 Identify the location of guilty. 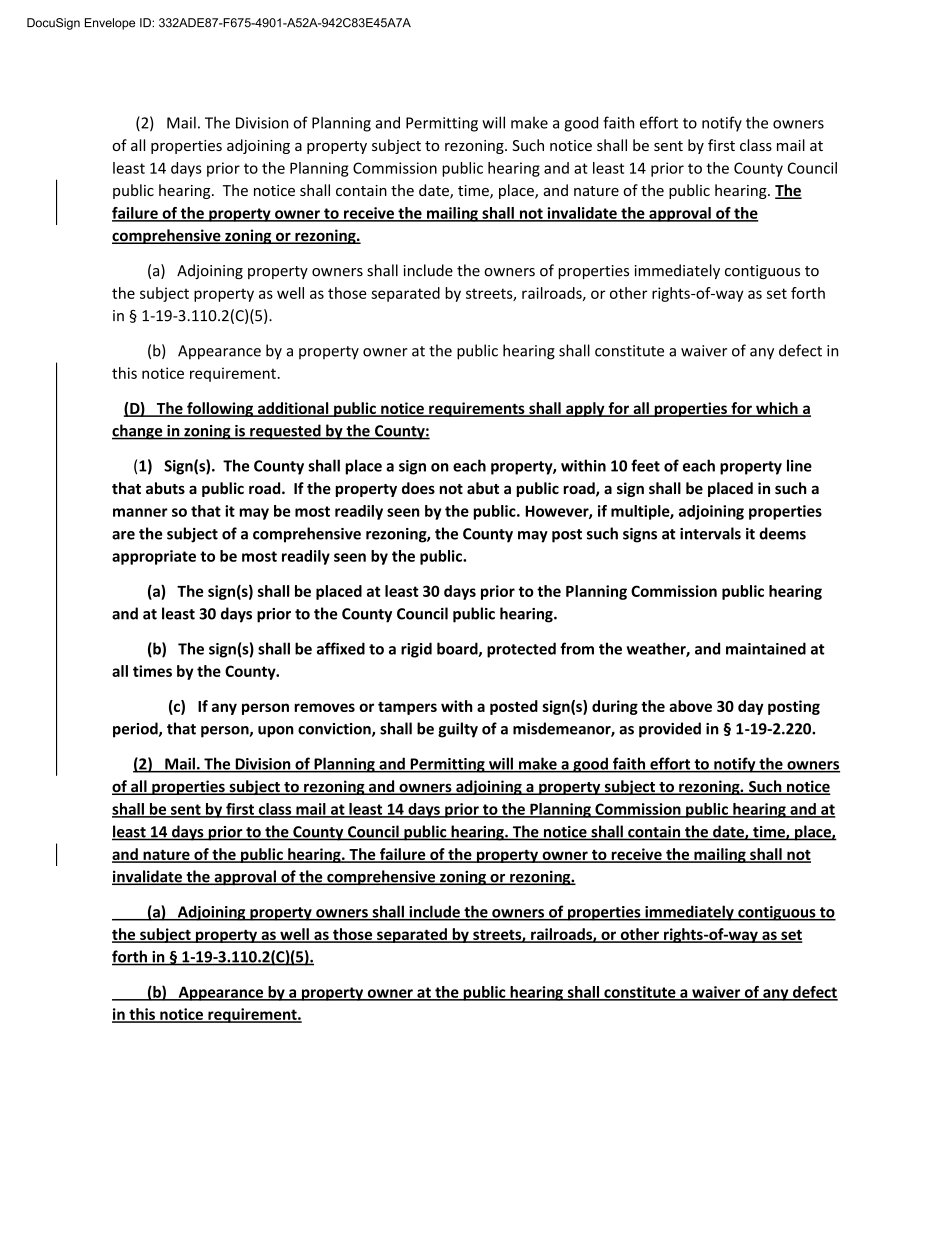
(458, 730).
